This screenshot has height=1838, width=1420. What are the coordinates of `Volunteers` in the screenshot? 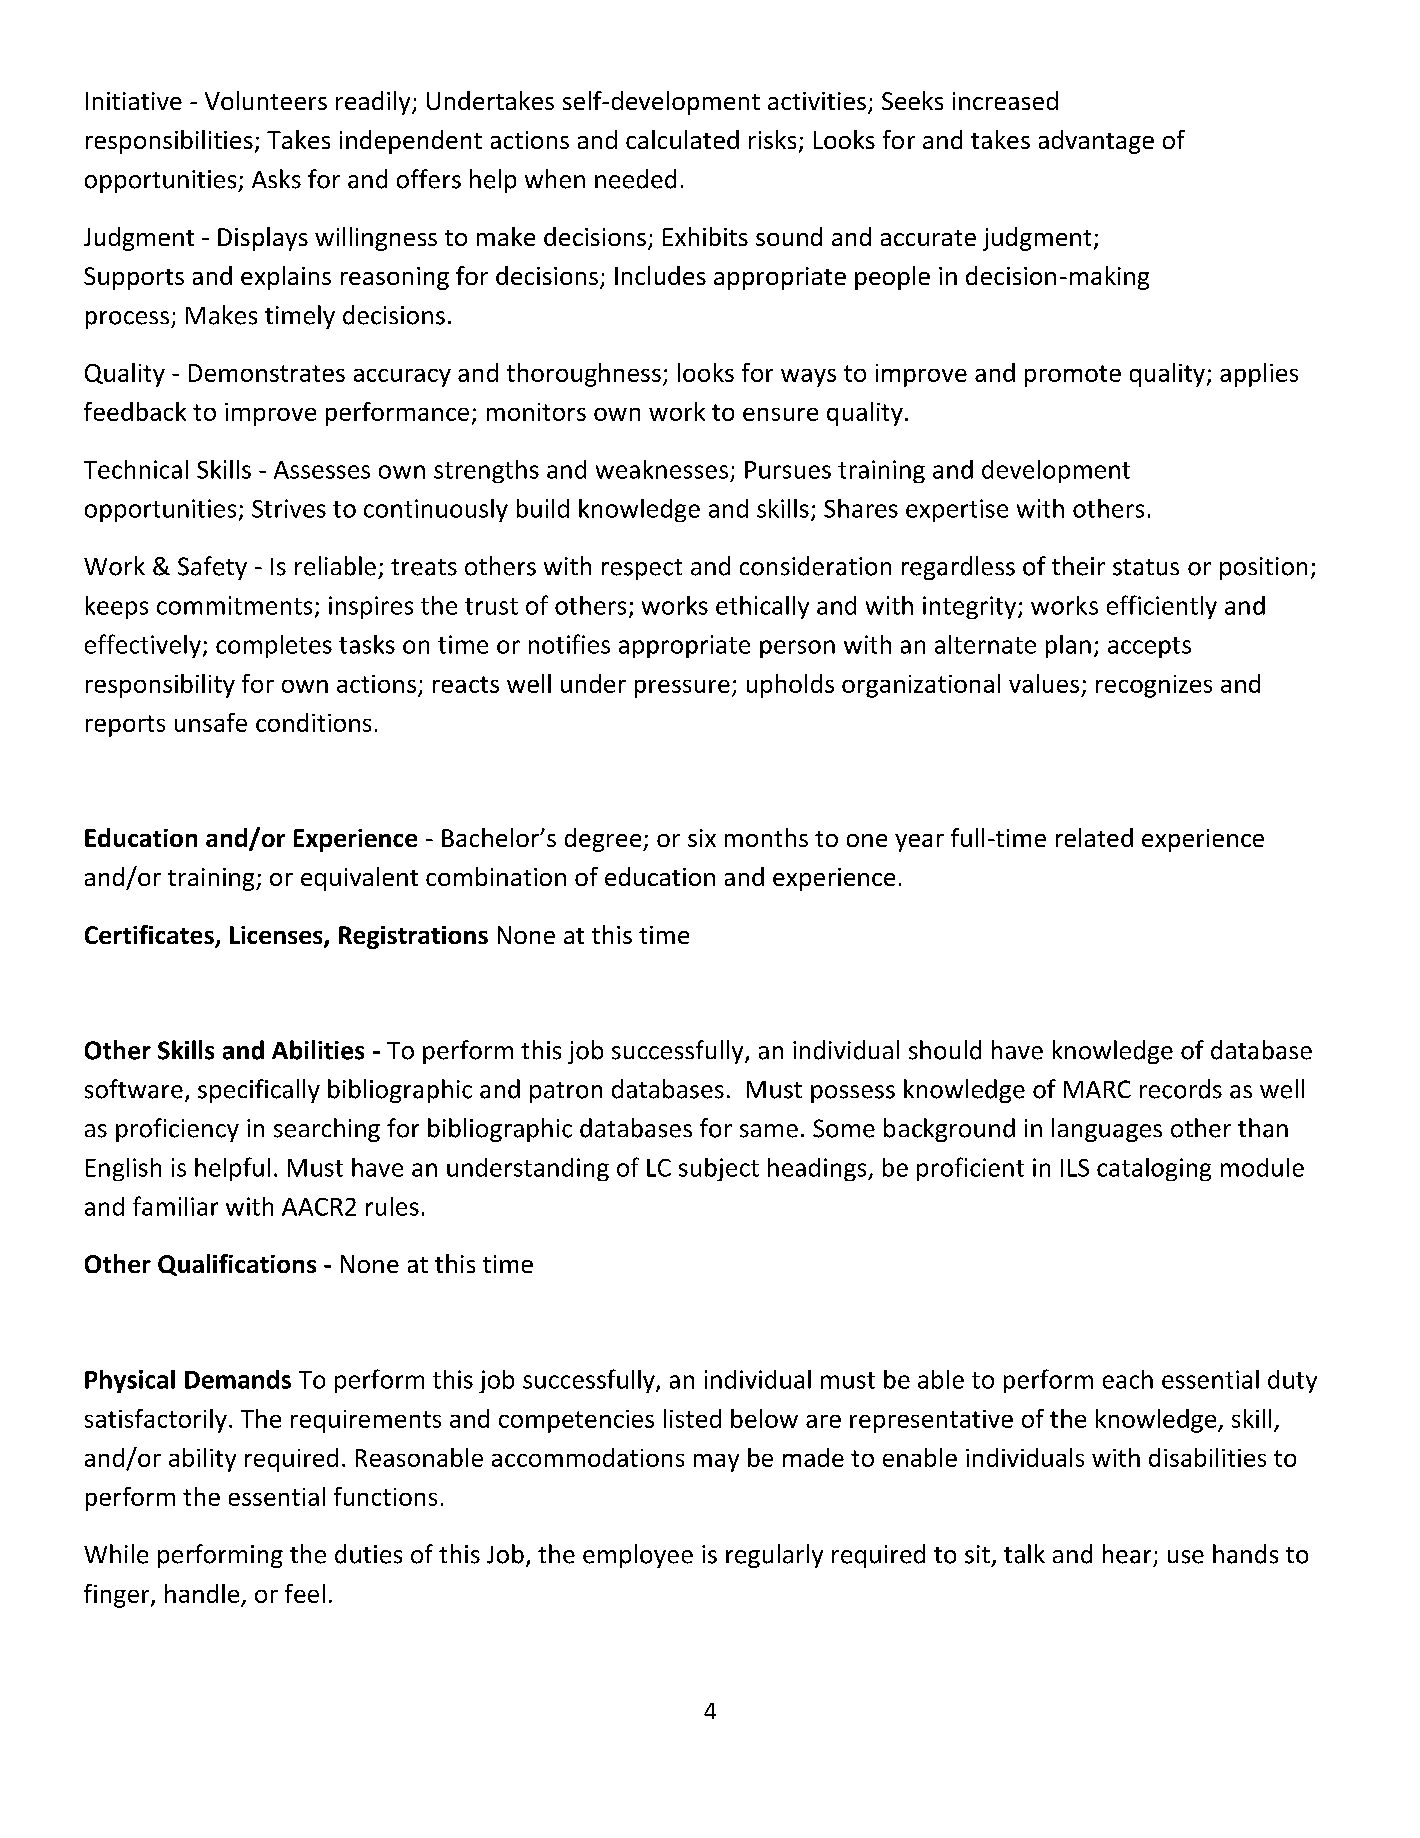 It's located at (266, 100).
